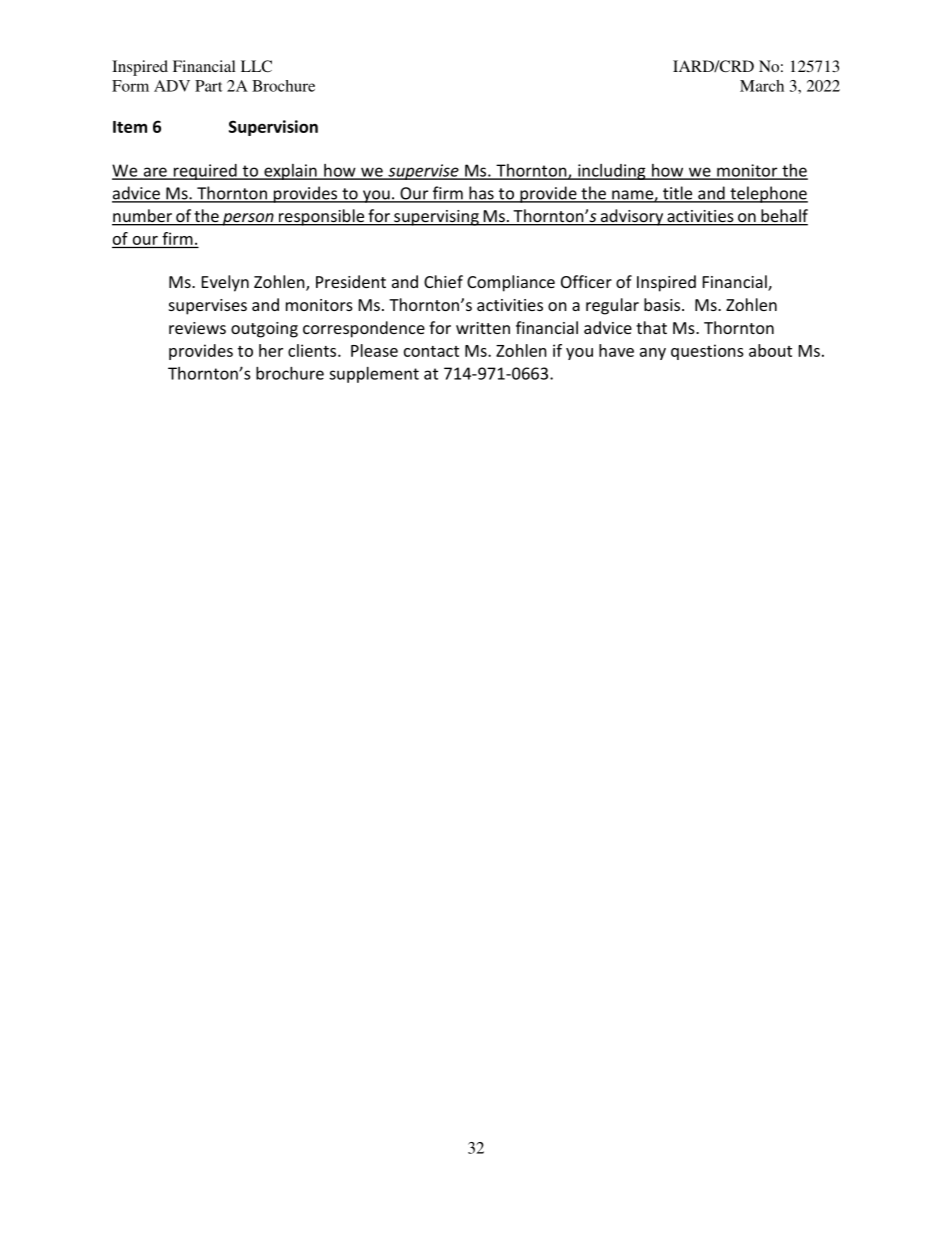  I want to click on Part, so click(209, 86).
